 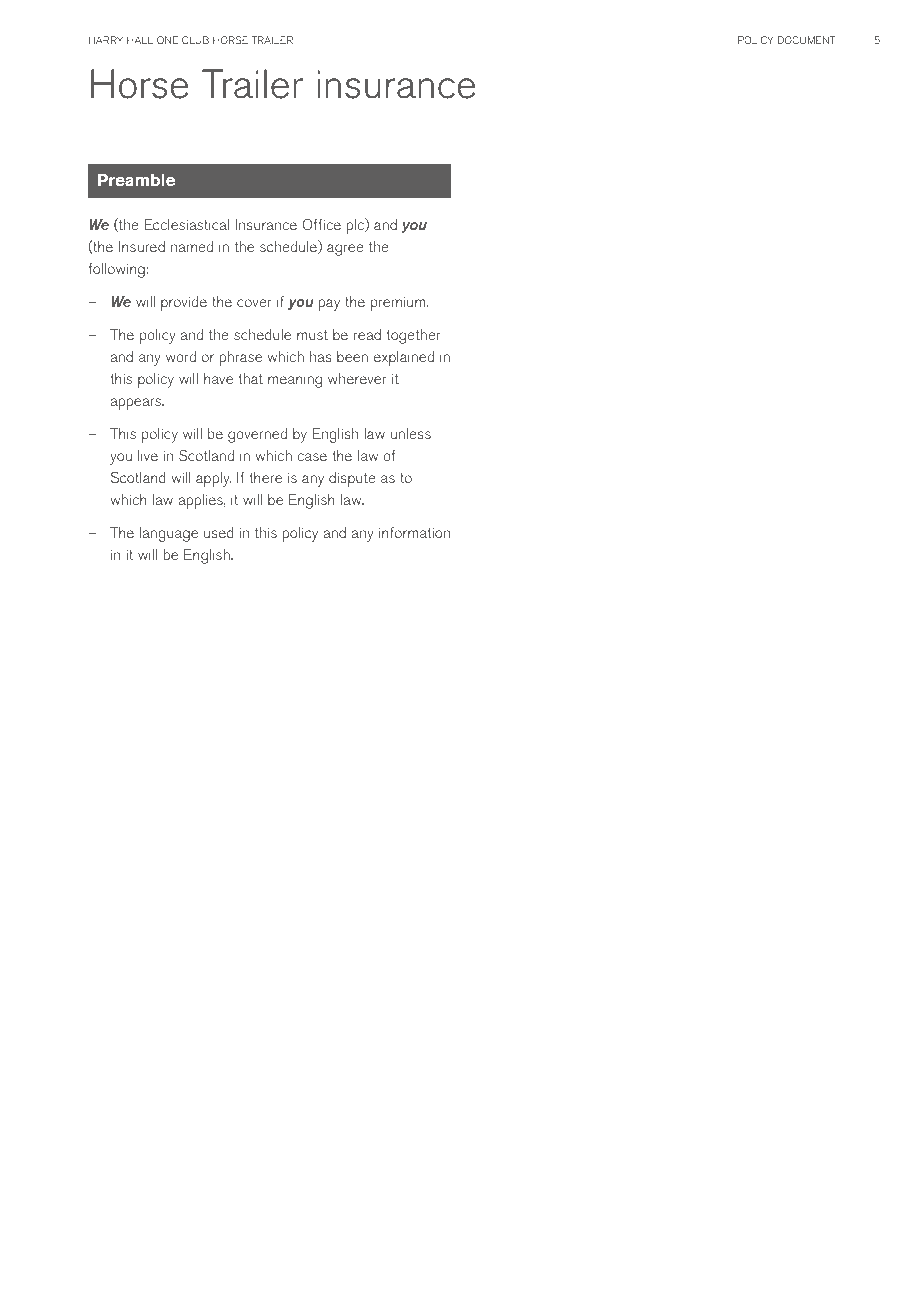 I want to click on provide, so click(x=184, y=303).
